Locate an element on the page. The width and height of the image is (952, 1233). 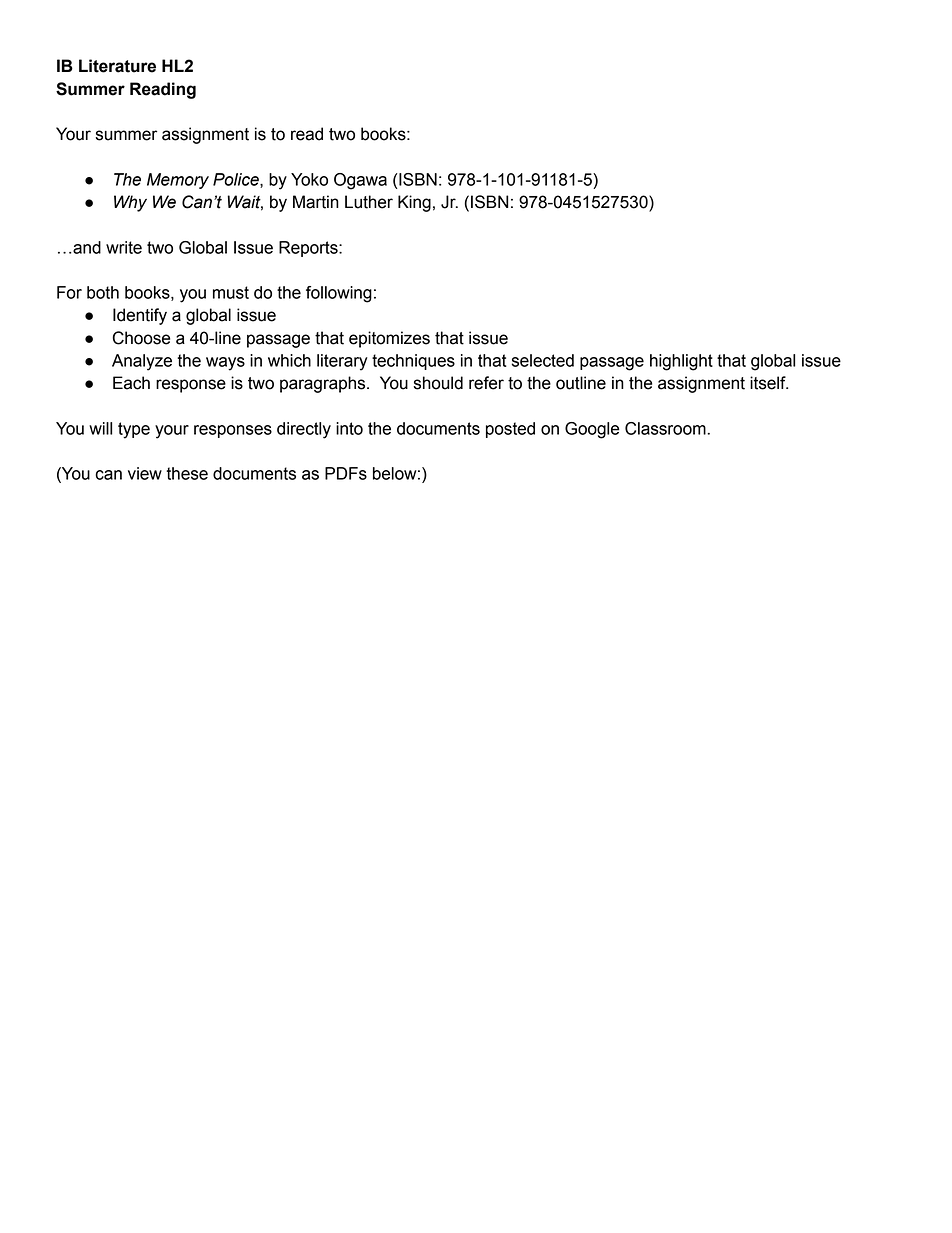
Memory is located at coordinates (178, 181).
